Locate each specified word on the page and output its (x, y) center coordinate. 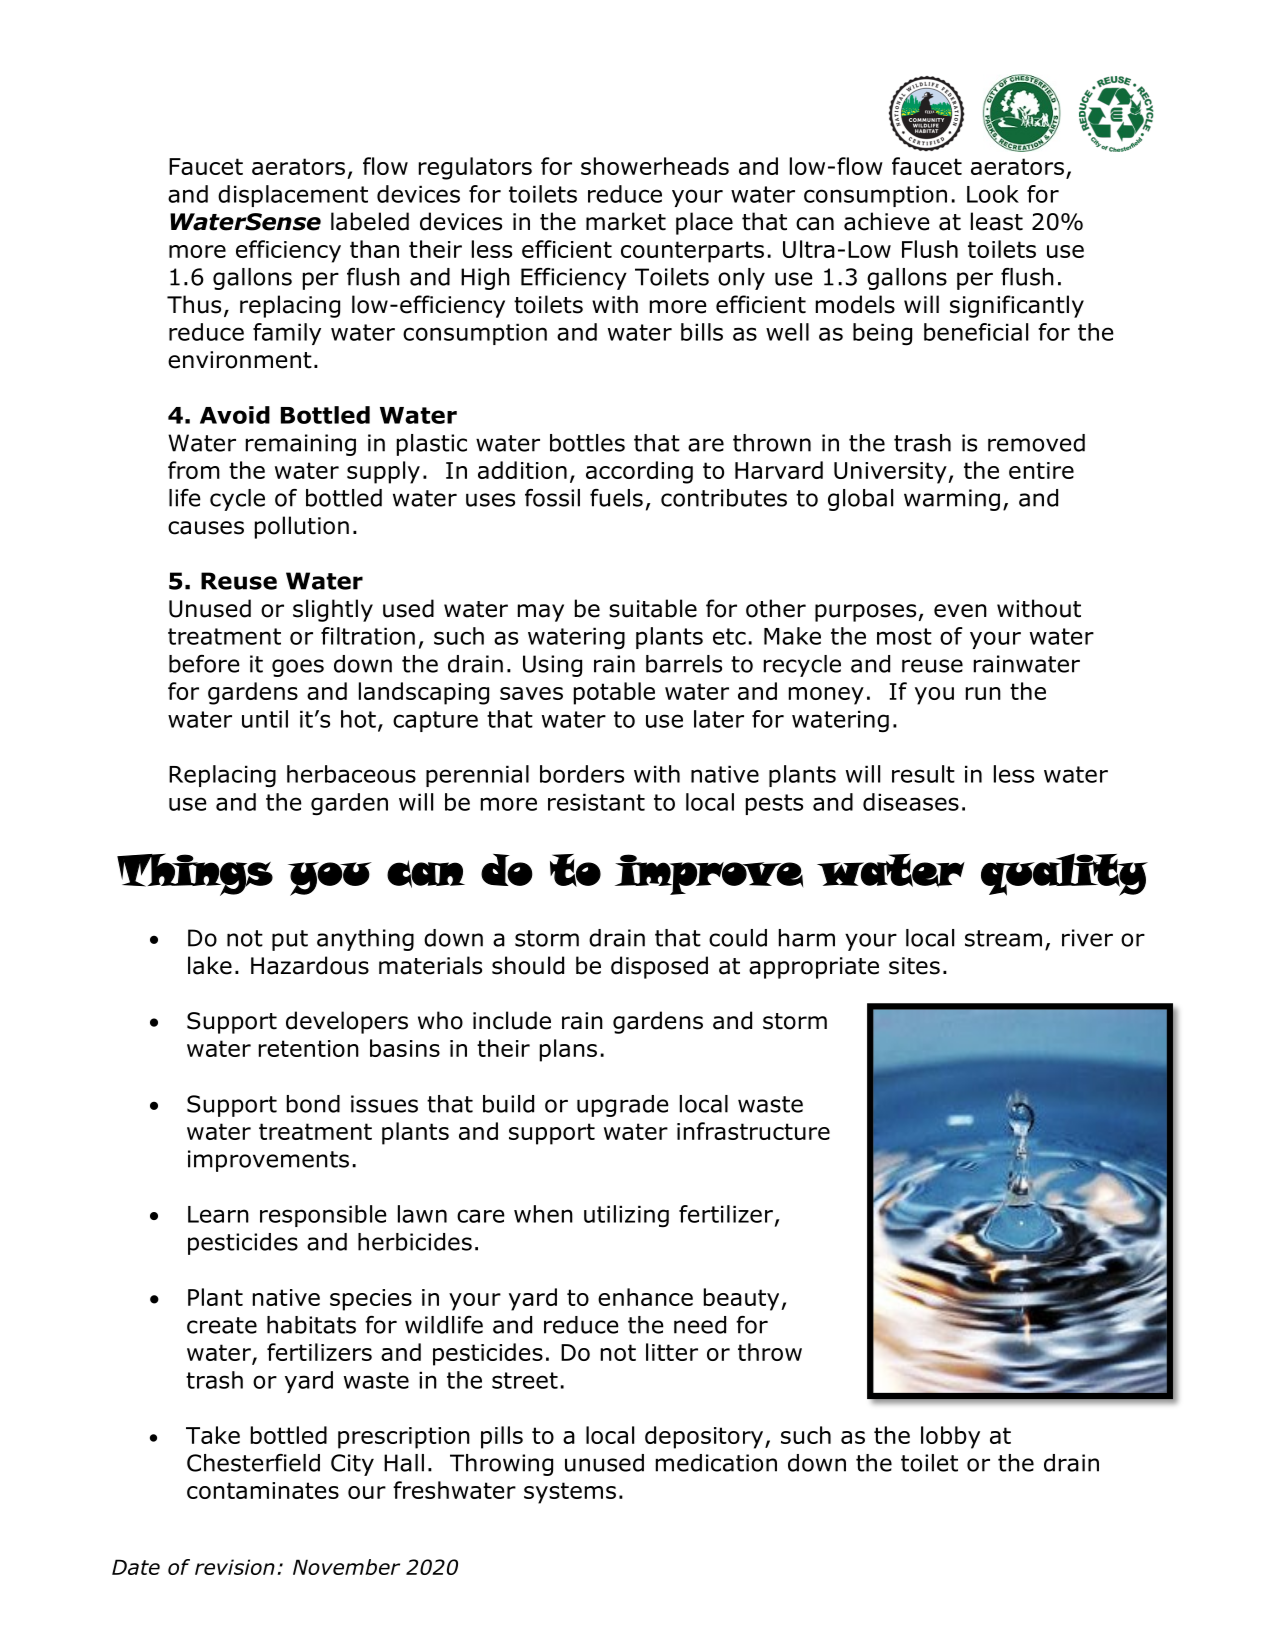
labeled (370, 221)
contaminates (263, 1490)
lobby (950, 1437)
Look (993, 194)
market (626, 221)
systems (570, 1493)
